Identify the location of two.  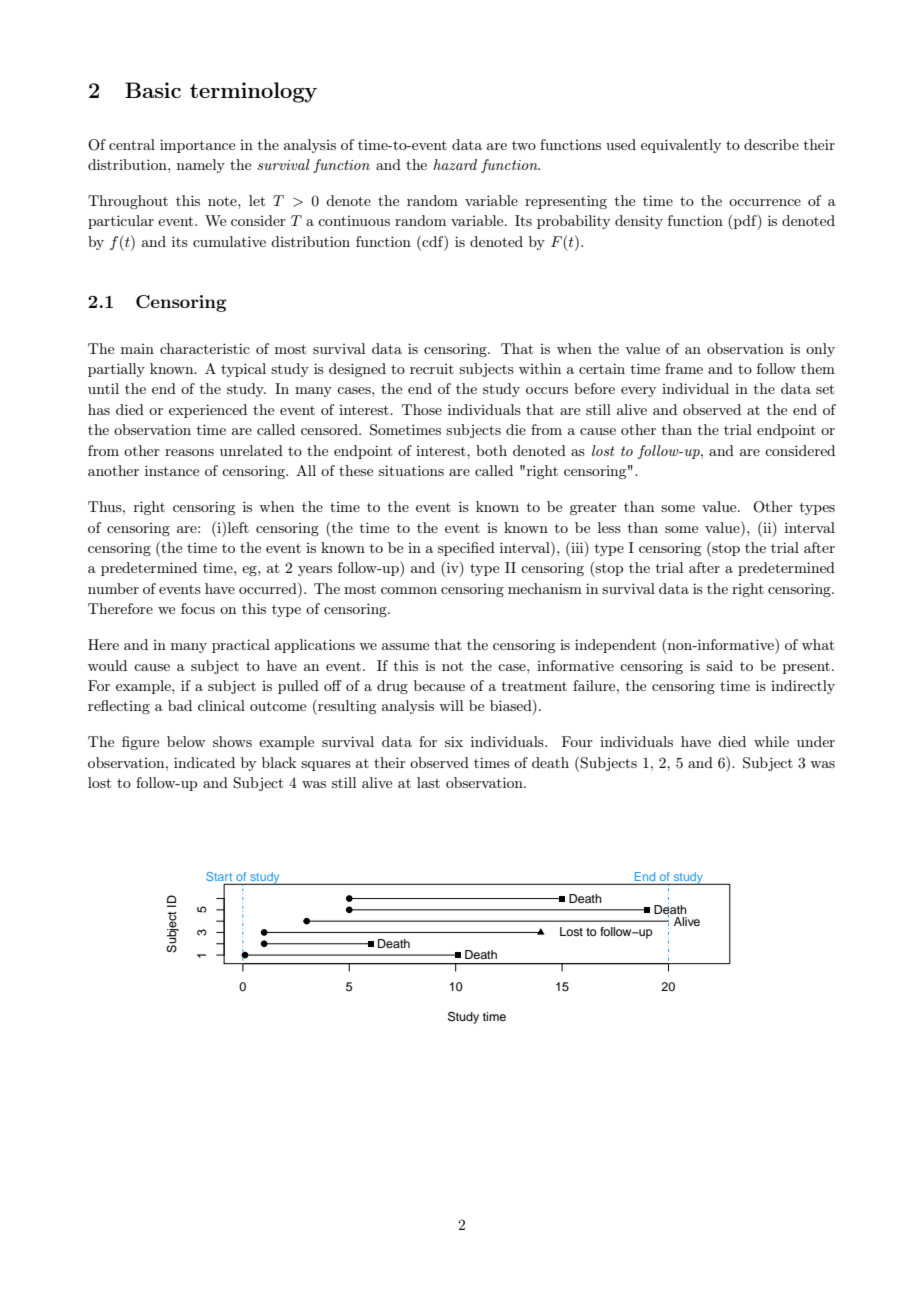
(524, 145).
